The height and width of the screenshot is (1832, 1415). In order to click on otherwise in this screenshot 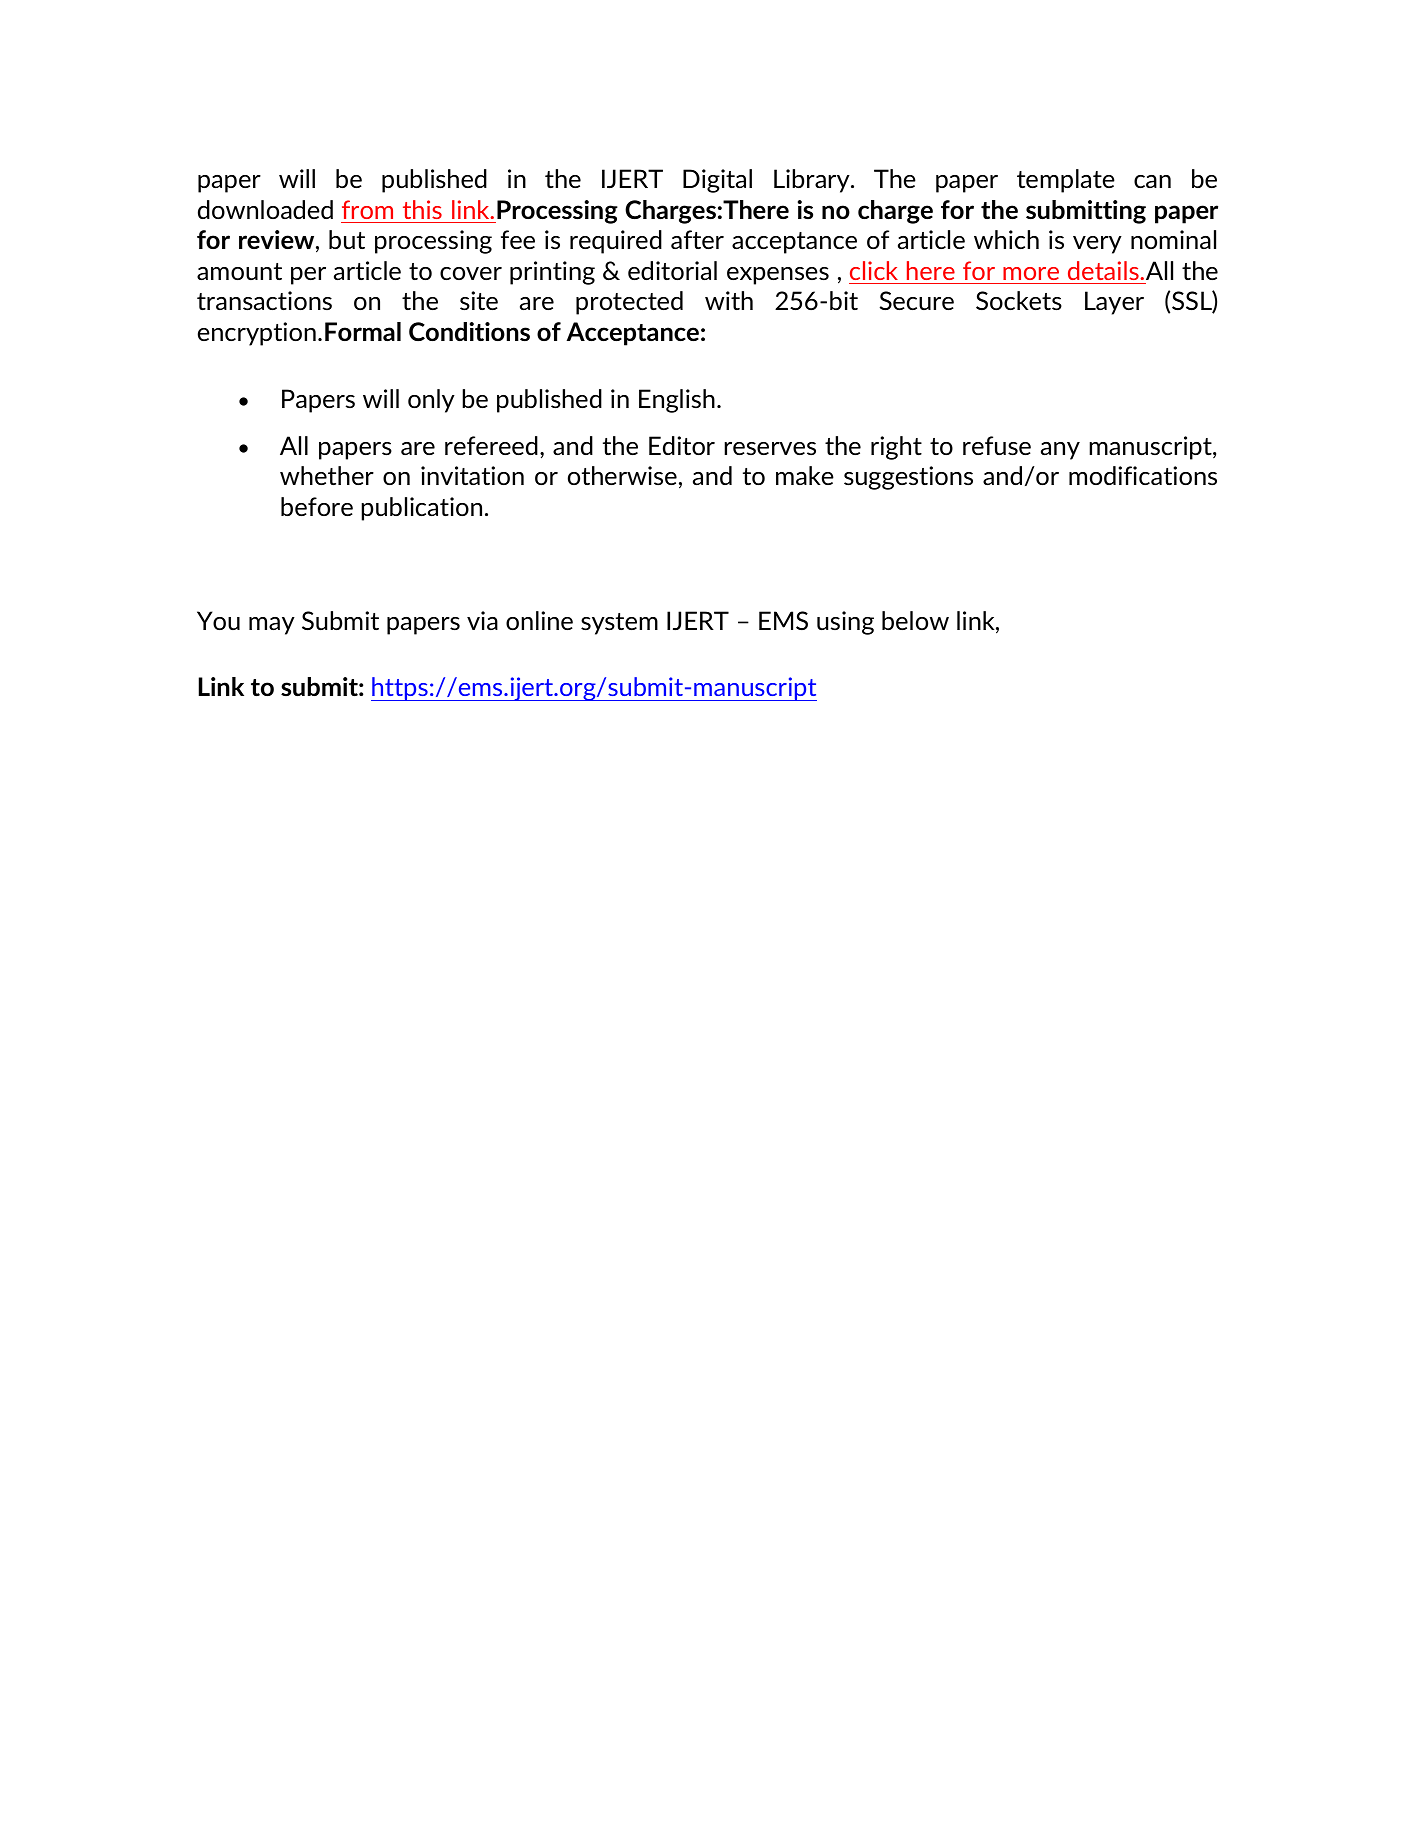, I will do `click(622, 475)`.
